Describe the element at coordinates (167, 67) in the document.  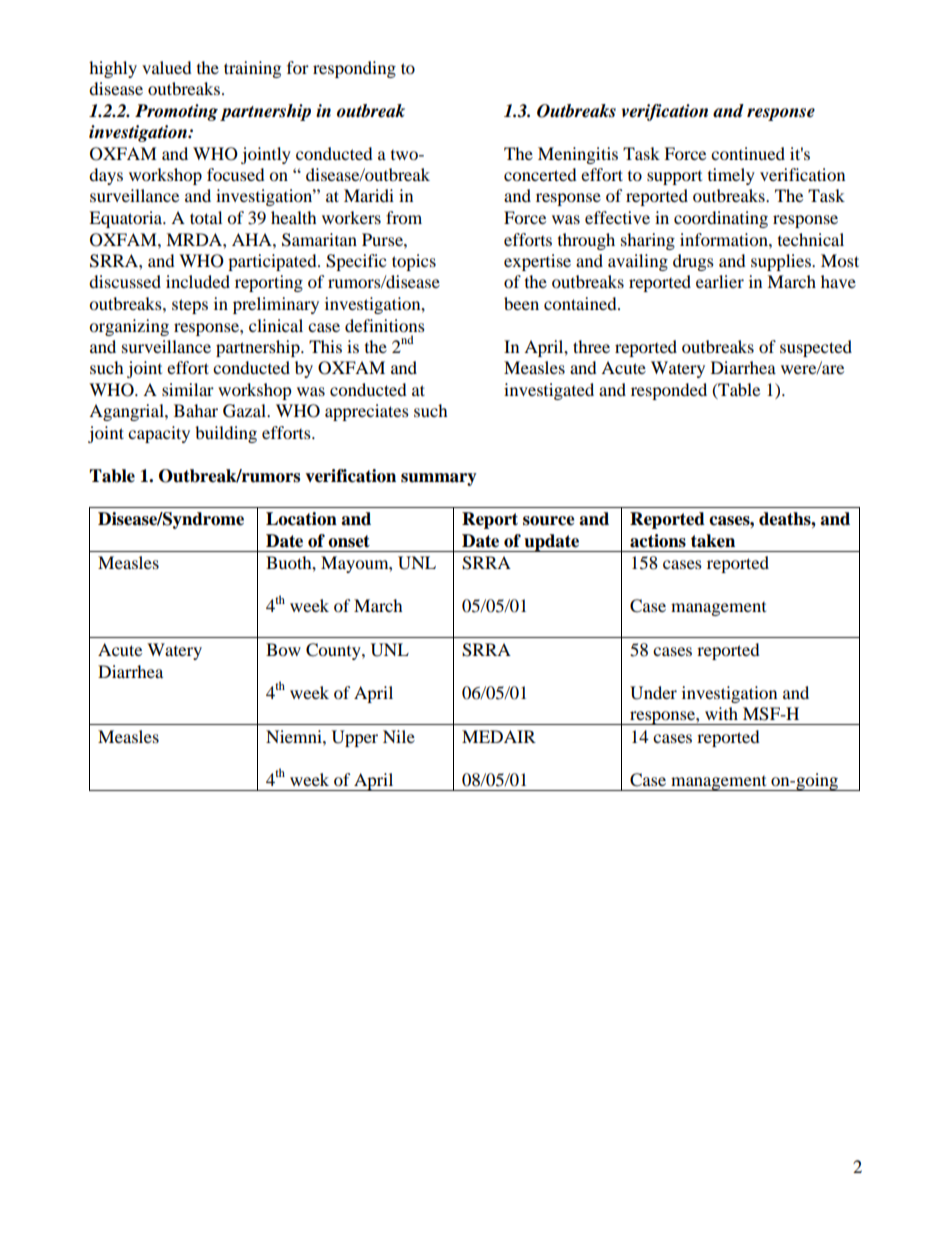
I see `valued` at that location.
